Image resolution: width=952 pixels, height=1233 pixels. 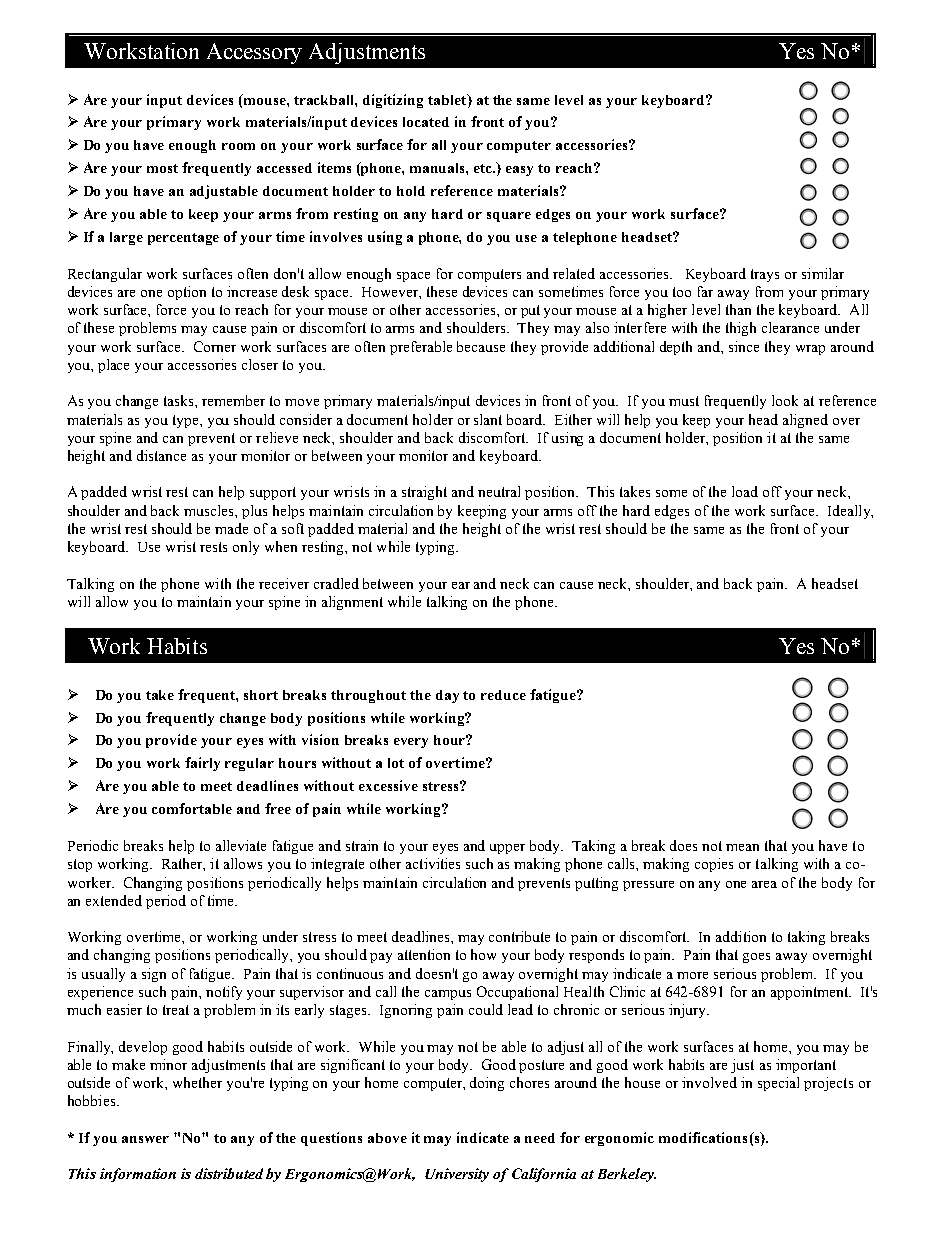 What do you see at coordinates (850, 512) in the image?
I see `Ideally` at bounding box center [850, 512].
